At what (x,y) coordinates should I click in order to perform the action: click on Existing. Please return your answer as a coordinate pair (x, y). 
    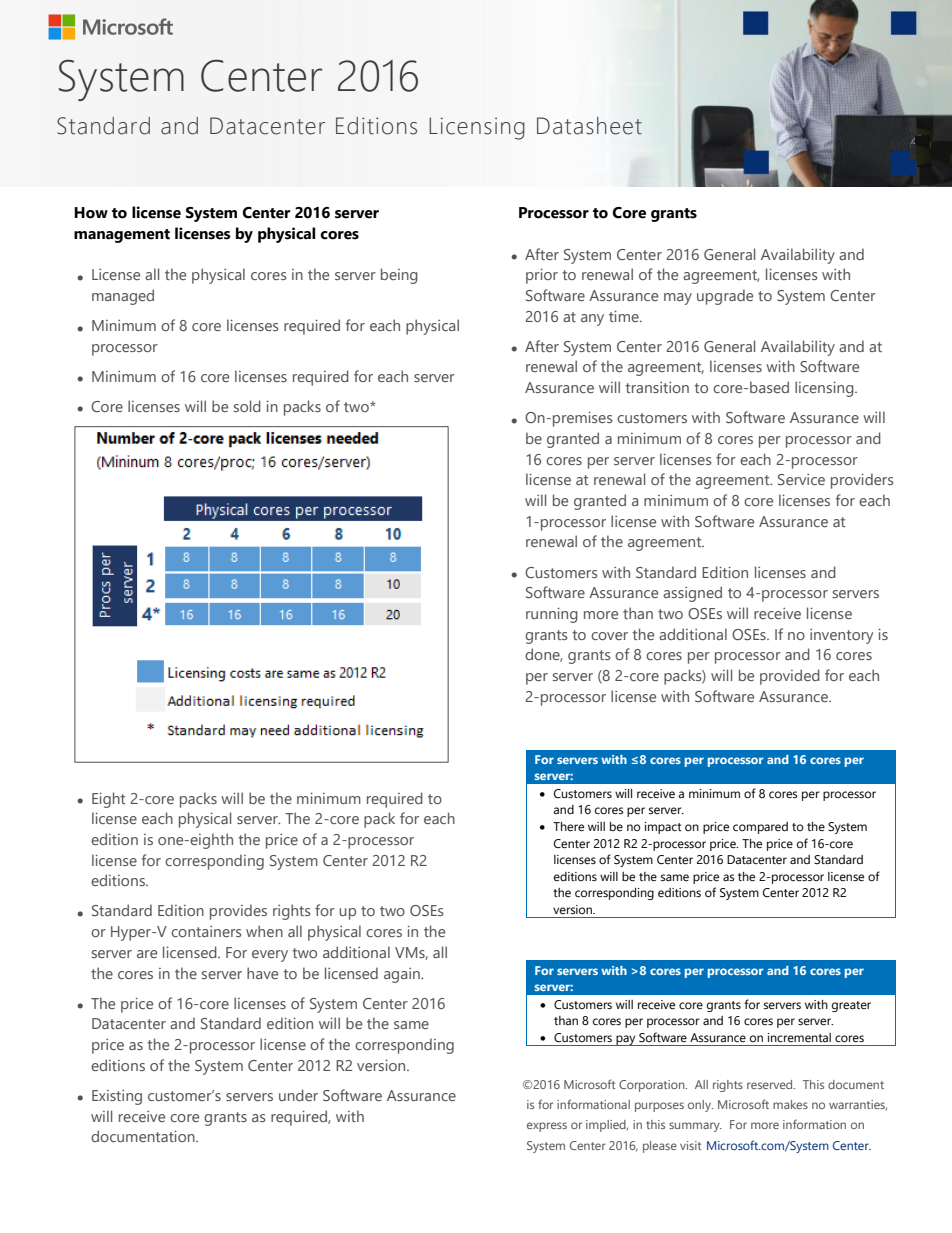
    Looking at the image, I should click on (117, 1097).
